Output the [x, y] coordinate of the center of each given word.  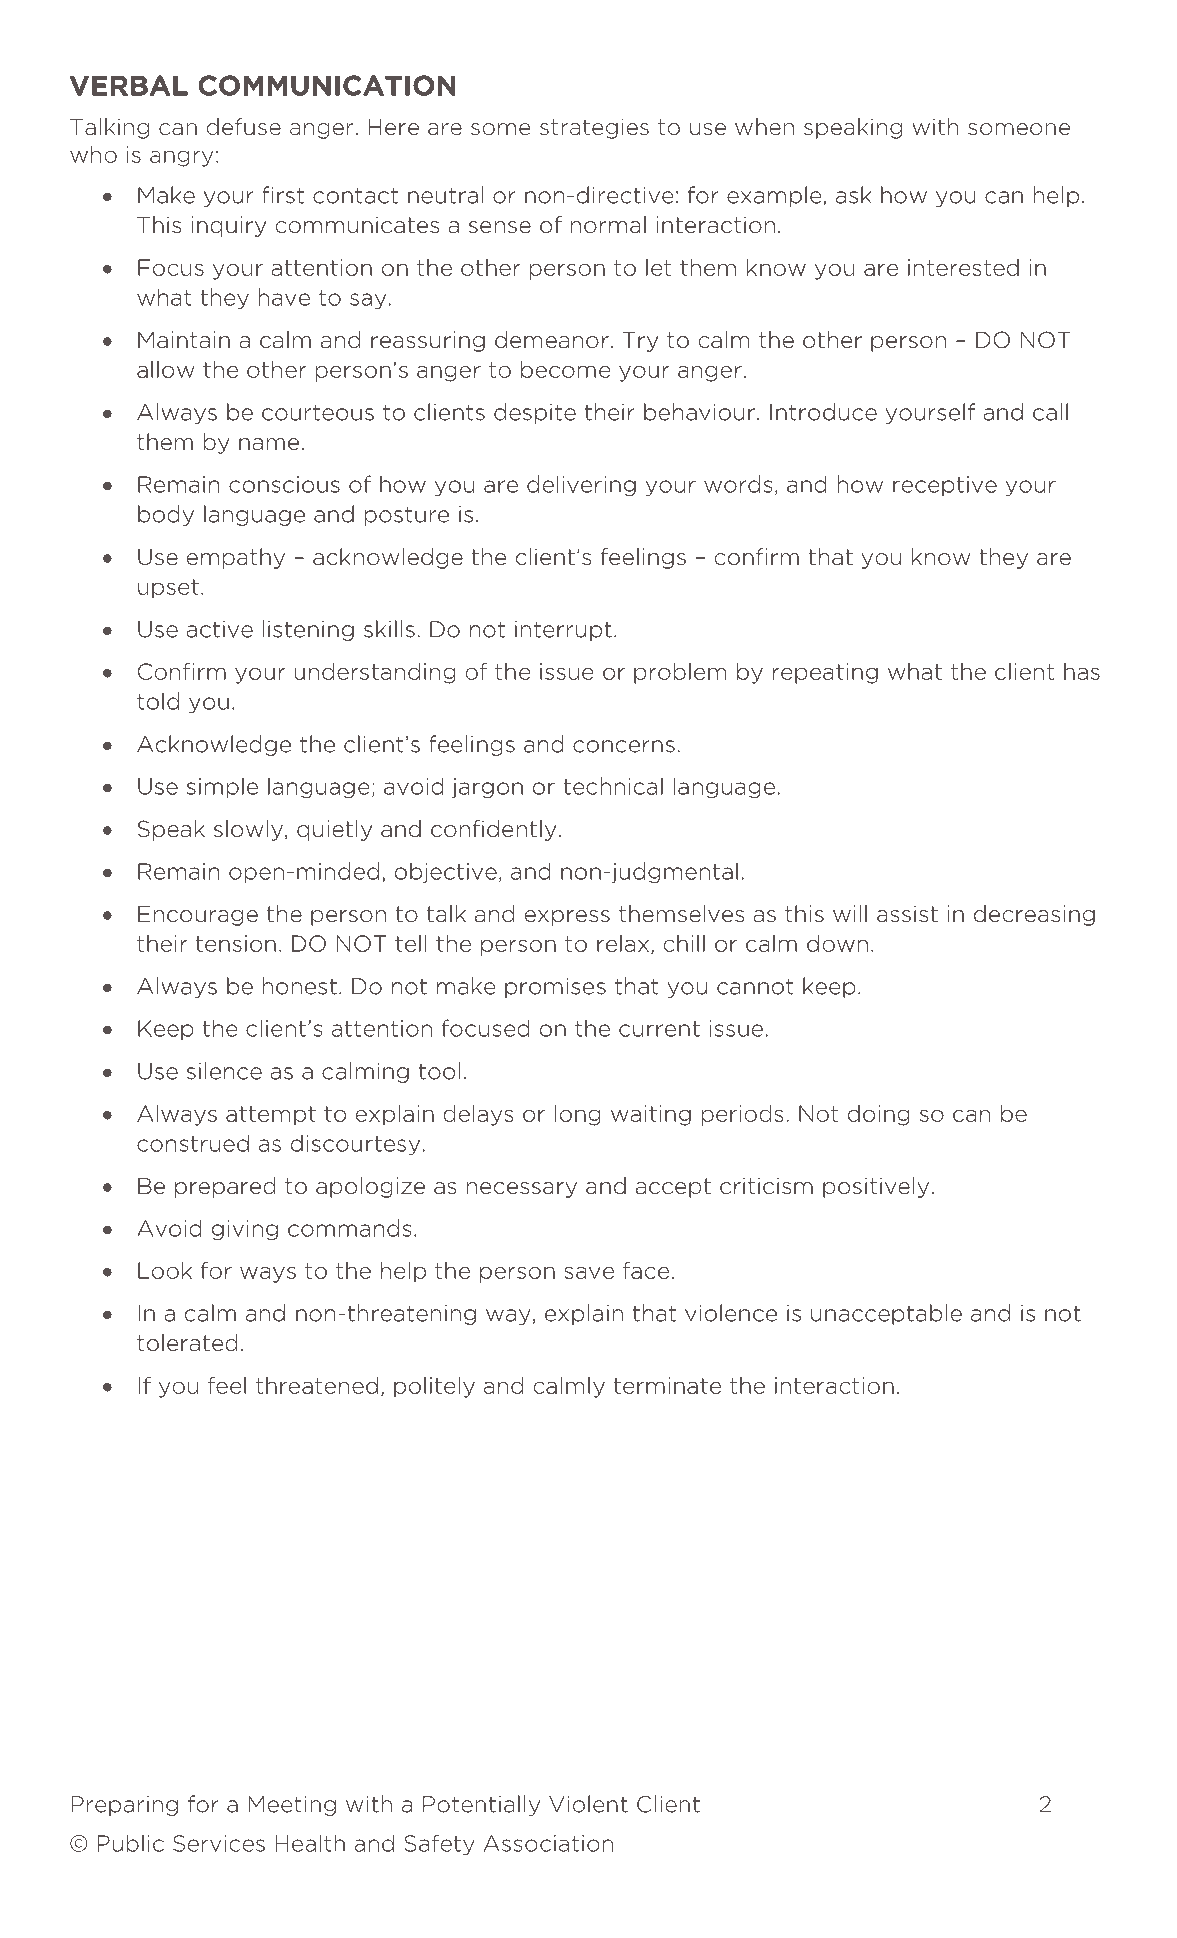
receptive [945, 486]
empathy [236, 558]
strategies [594, 128]
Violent [588, 1804]
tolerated [187, 1343]
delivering [581, 485]
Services [219, 1843]
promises [555, 988]
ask [853, 195]
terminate [667, 1385]
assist [907, 914]
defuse [244, 127]
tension [236, 943]
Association [548, 1843]
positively [876, 1187]
